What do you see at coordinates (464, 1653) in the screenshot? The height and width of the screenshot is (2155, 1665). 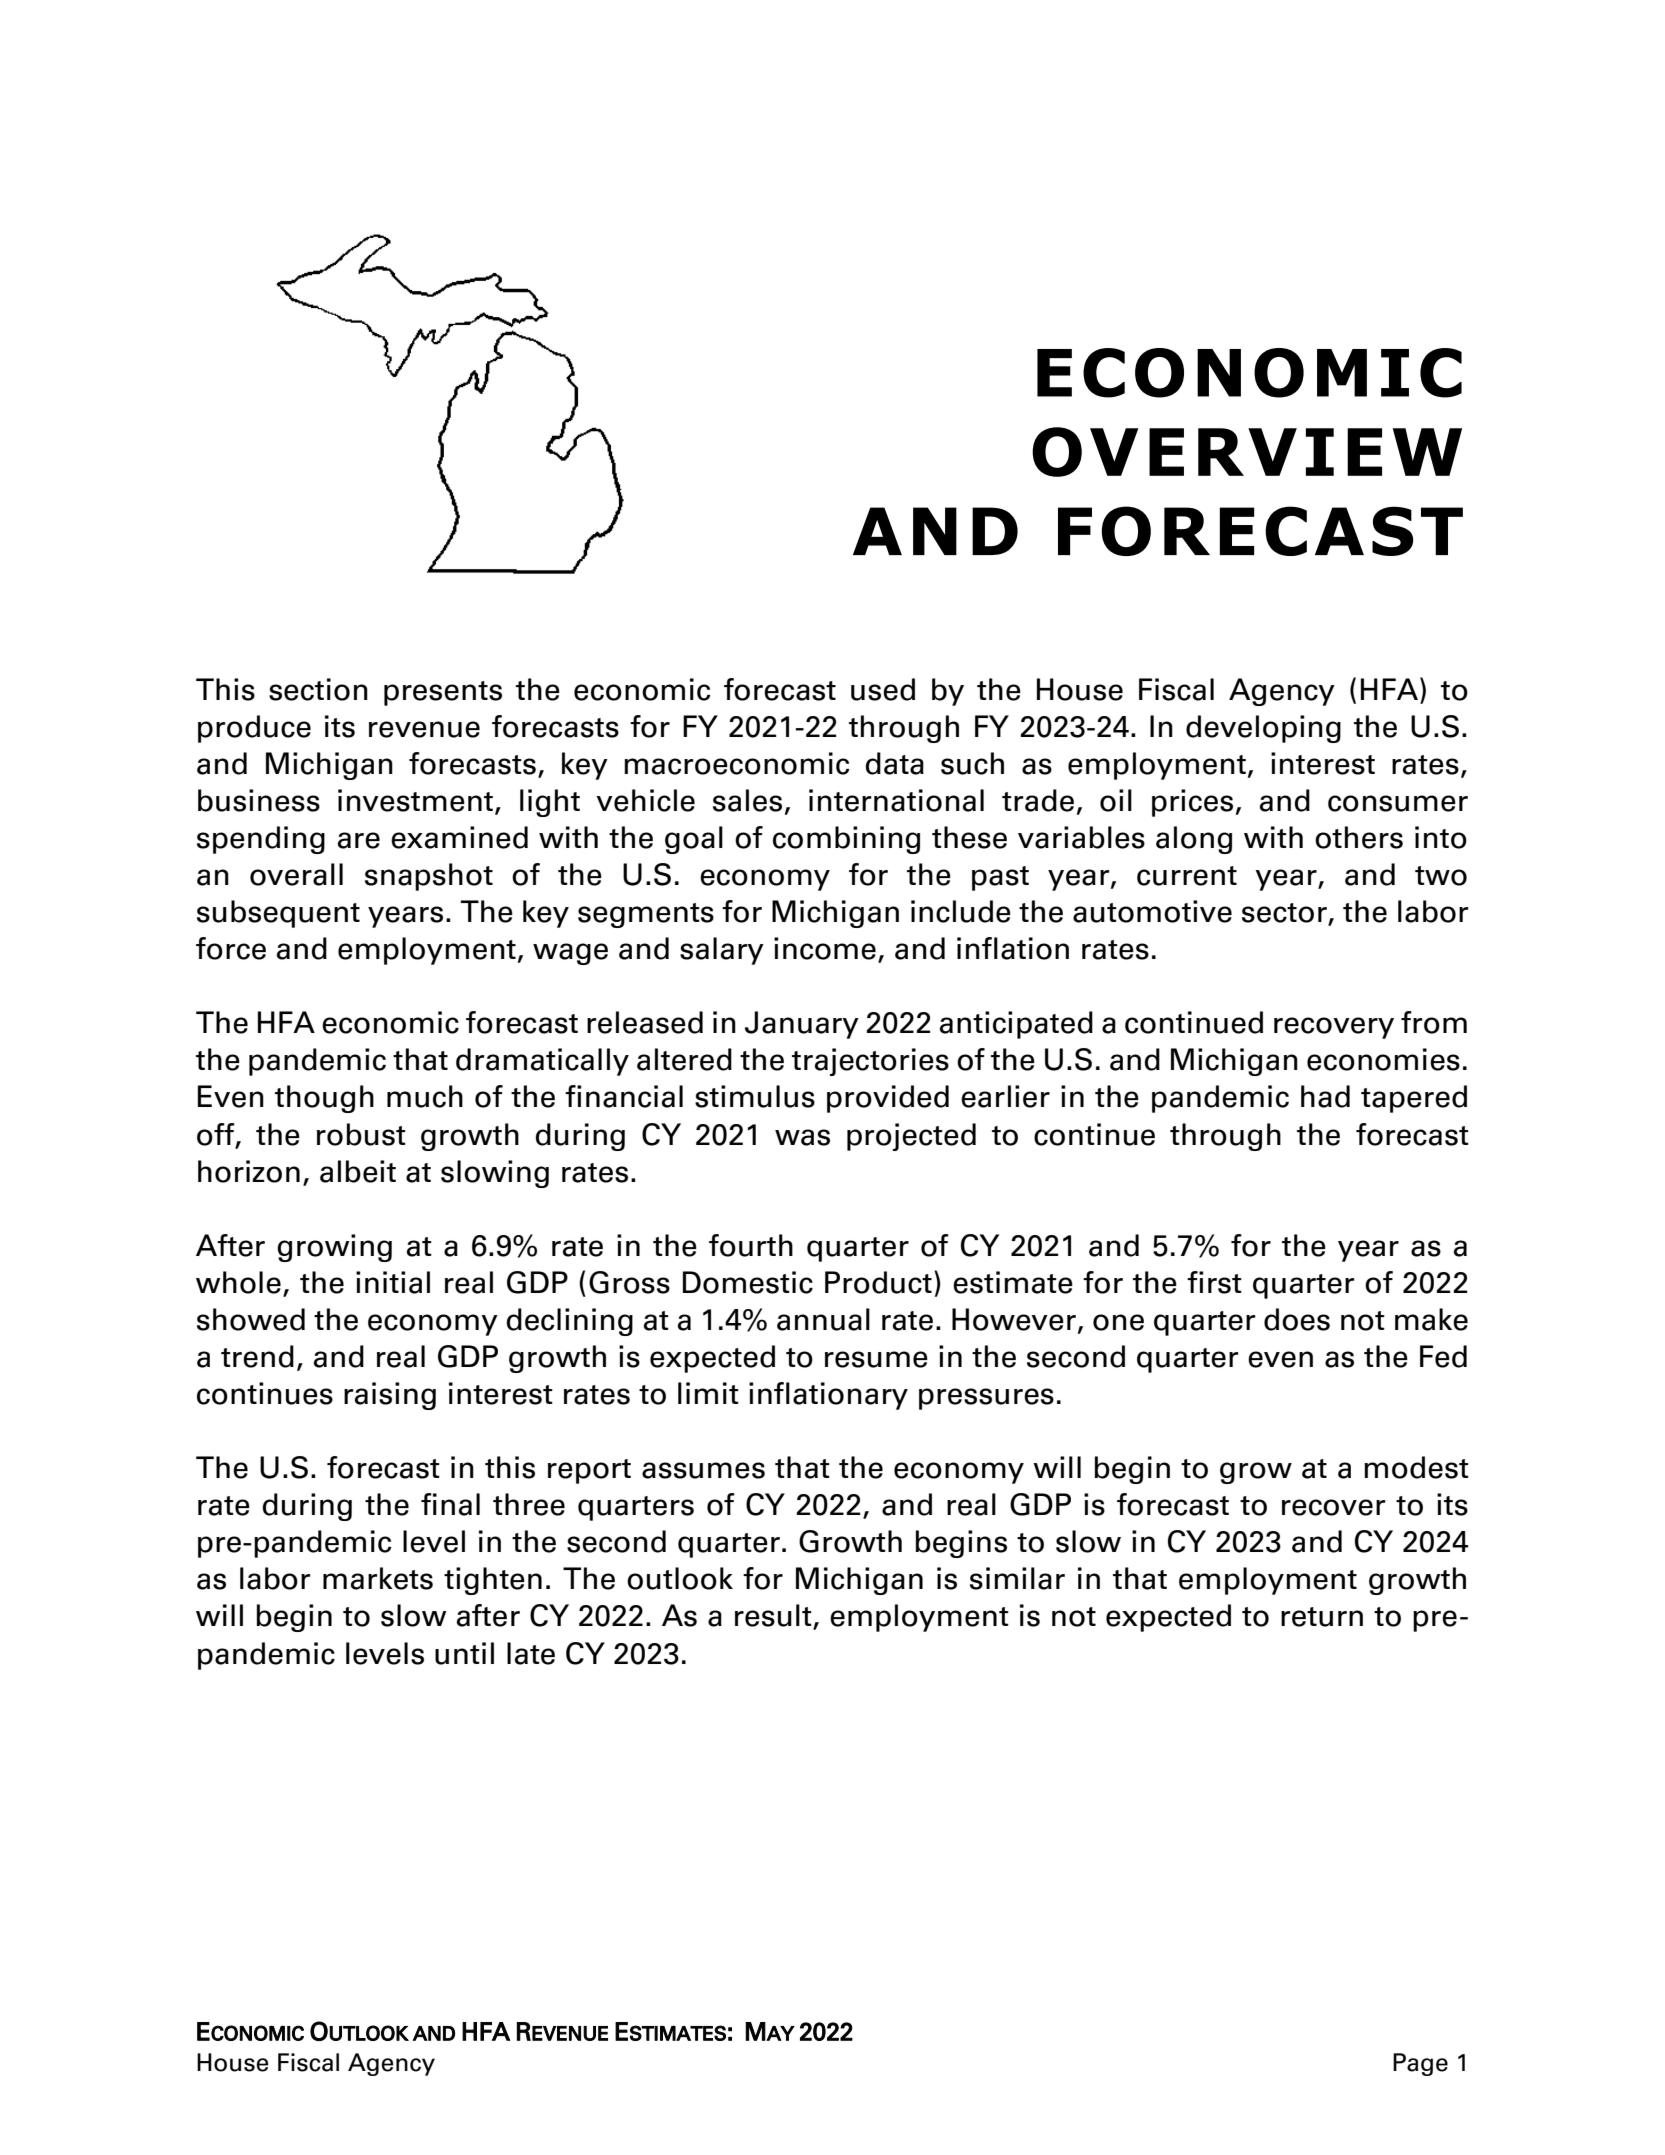 I see `until` at bounding box center [464, 1653].
